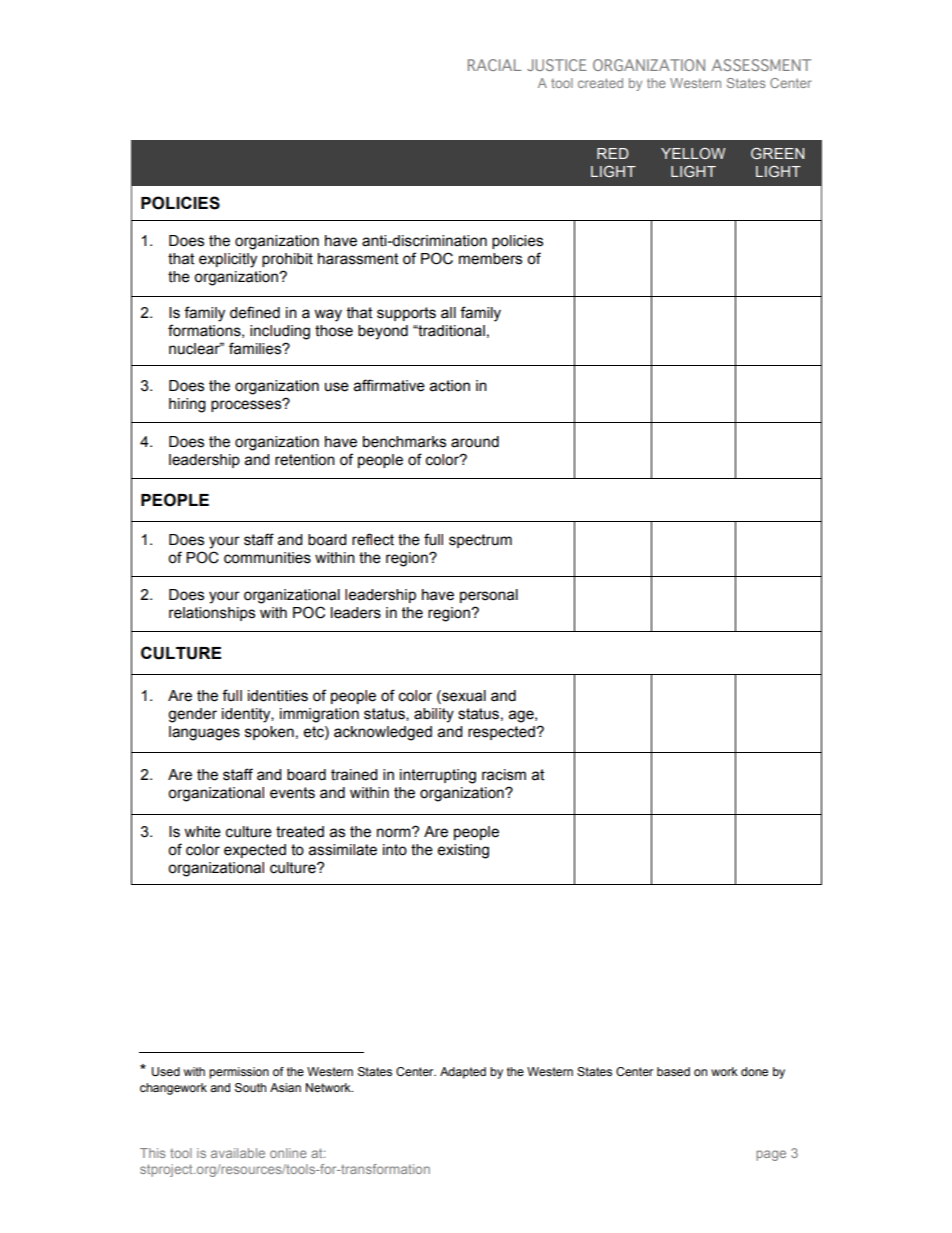  What do you see at coordinates (693, 153) in the screenshot?
I see `YELLOW` at bounding box center [693, 153].
